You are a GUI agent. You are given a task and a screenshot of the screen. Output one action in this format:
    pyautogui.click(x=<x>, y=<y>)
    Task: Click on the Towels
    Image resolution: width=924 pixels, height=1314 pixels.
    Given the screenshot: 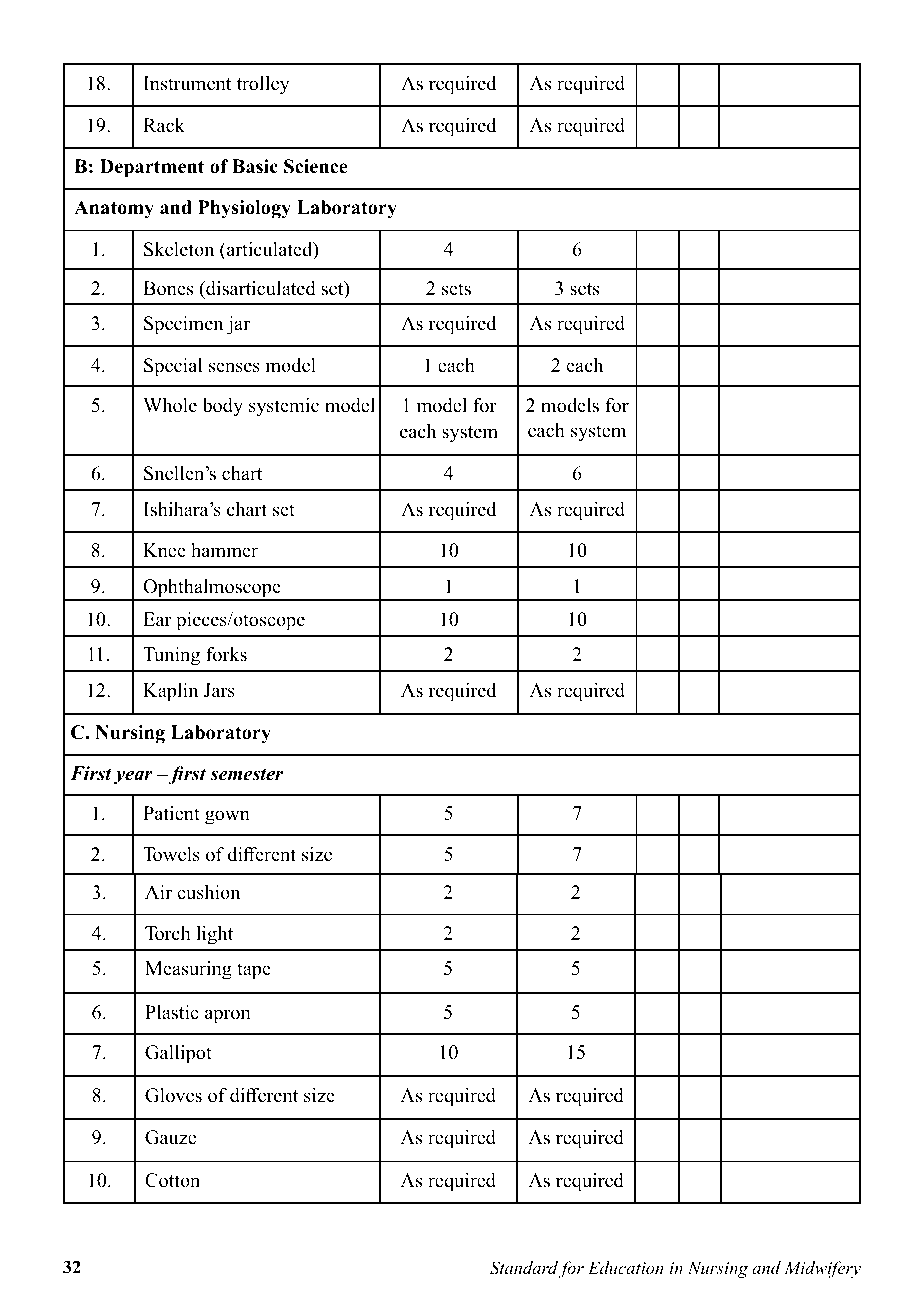 What is the action you would take?
    pyautogui.click(x=171, y=854)
